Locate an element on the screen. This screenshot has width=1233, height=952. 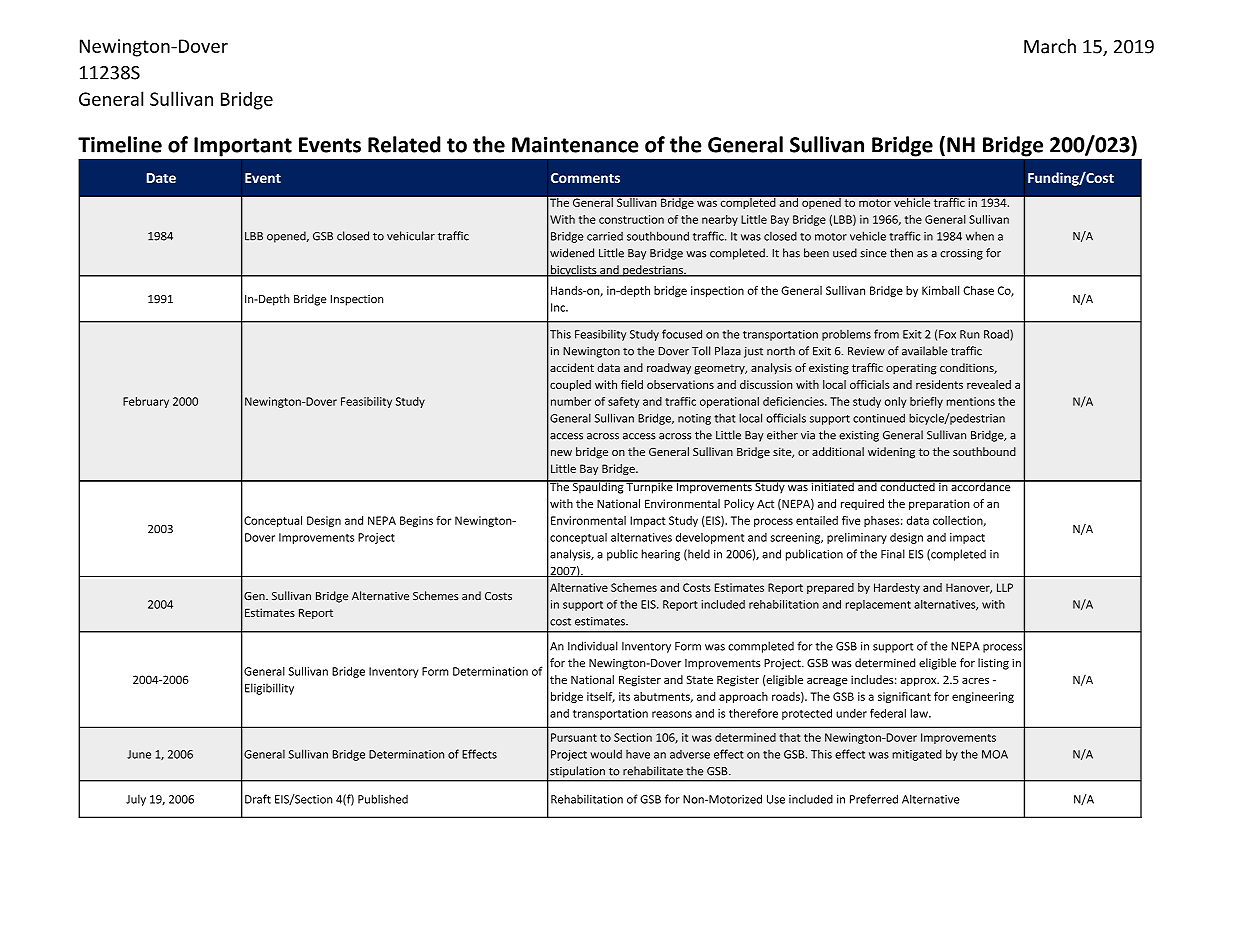
Maintenance is located at coordinates (575, 144).
